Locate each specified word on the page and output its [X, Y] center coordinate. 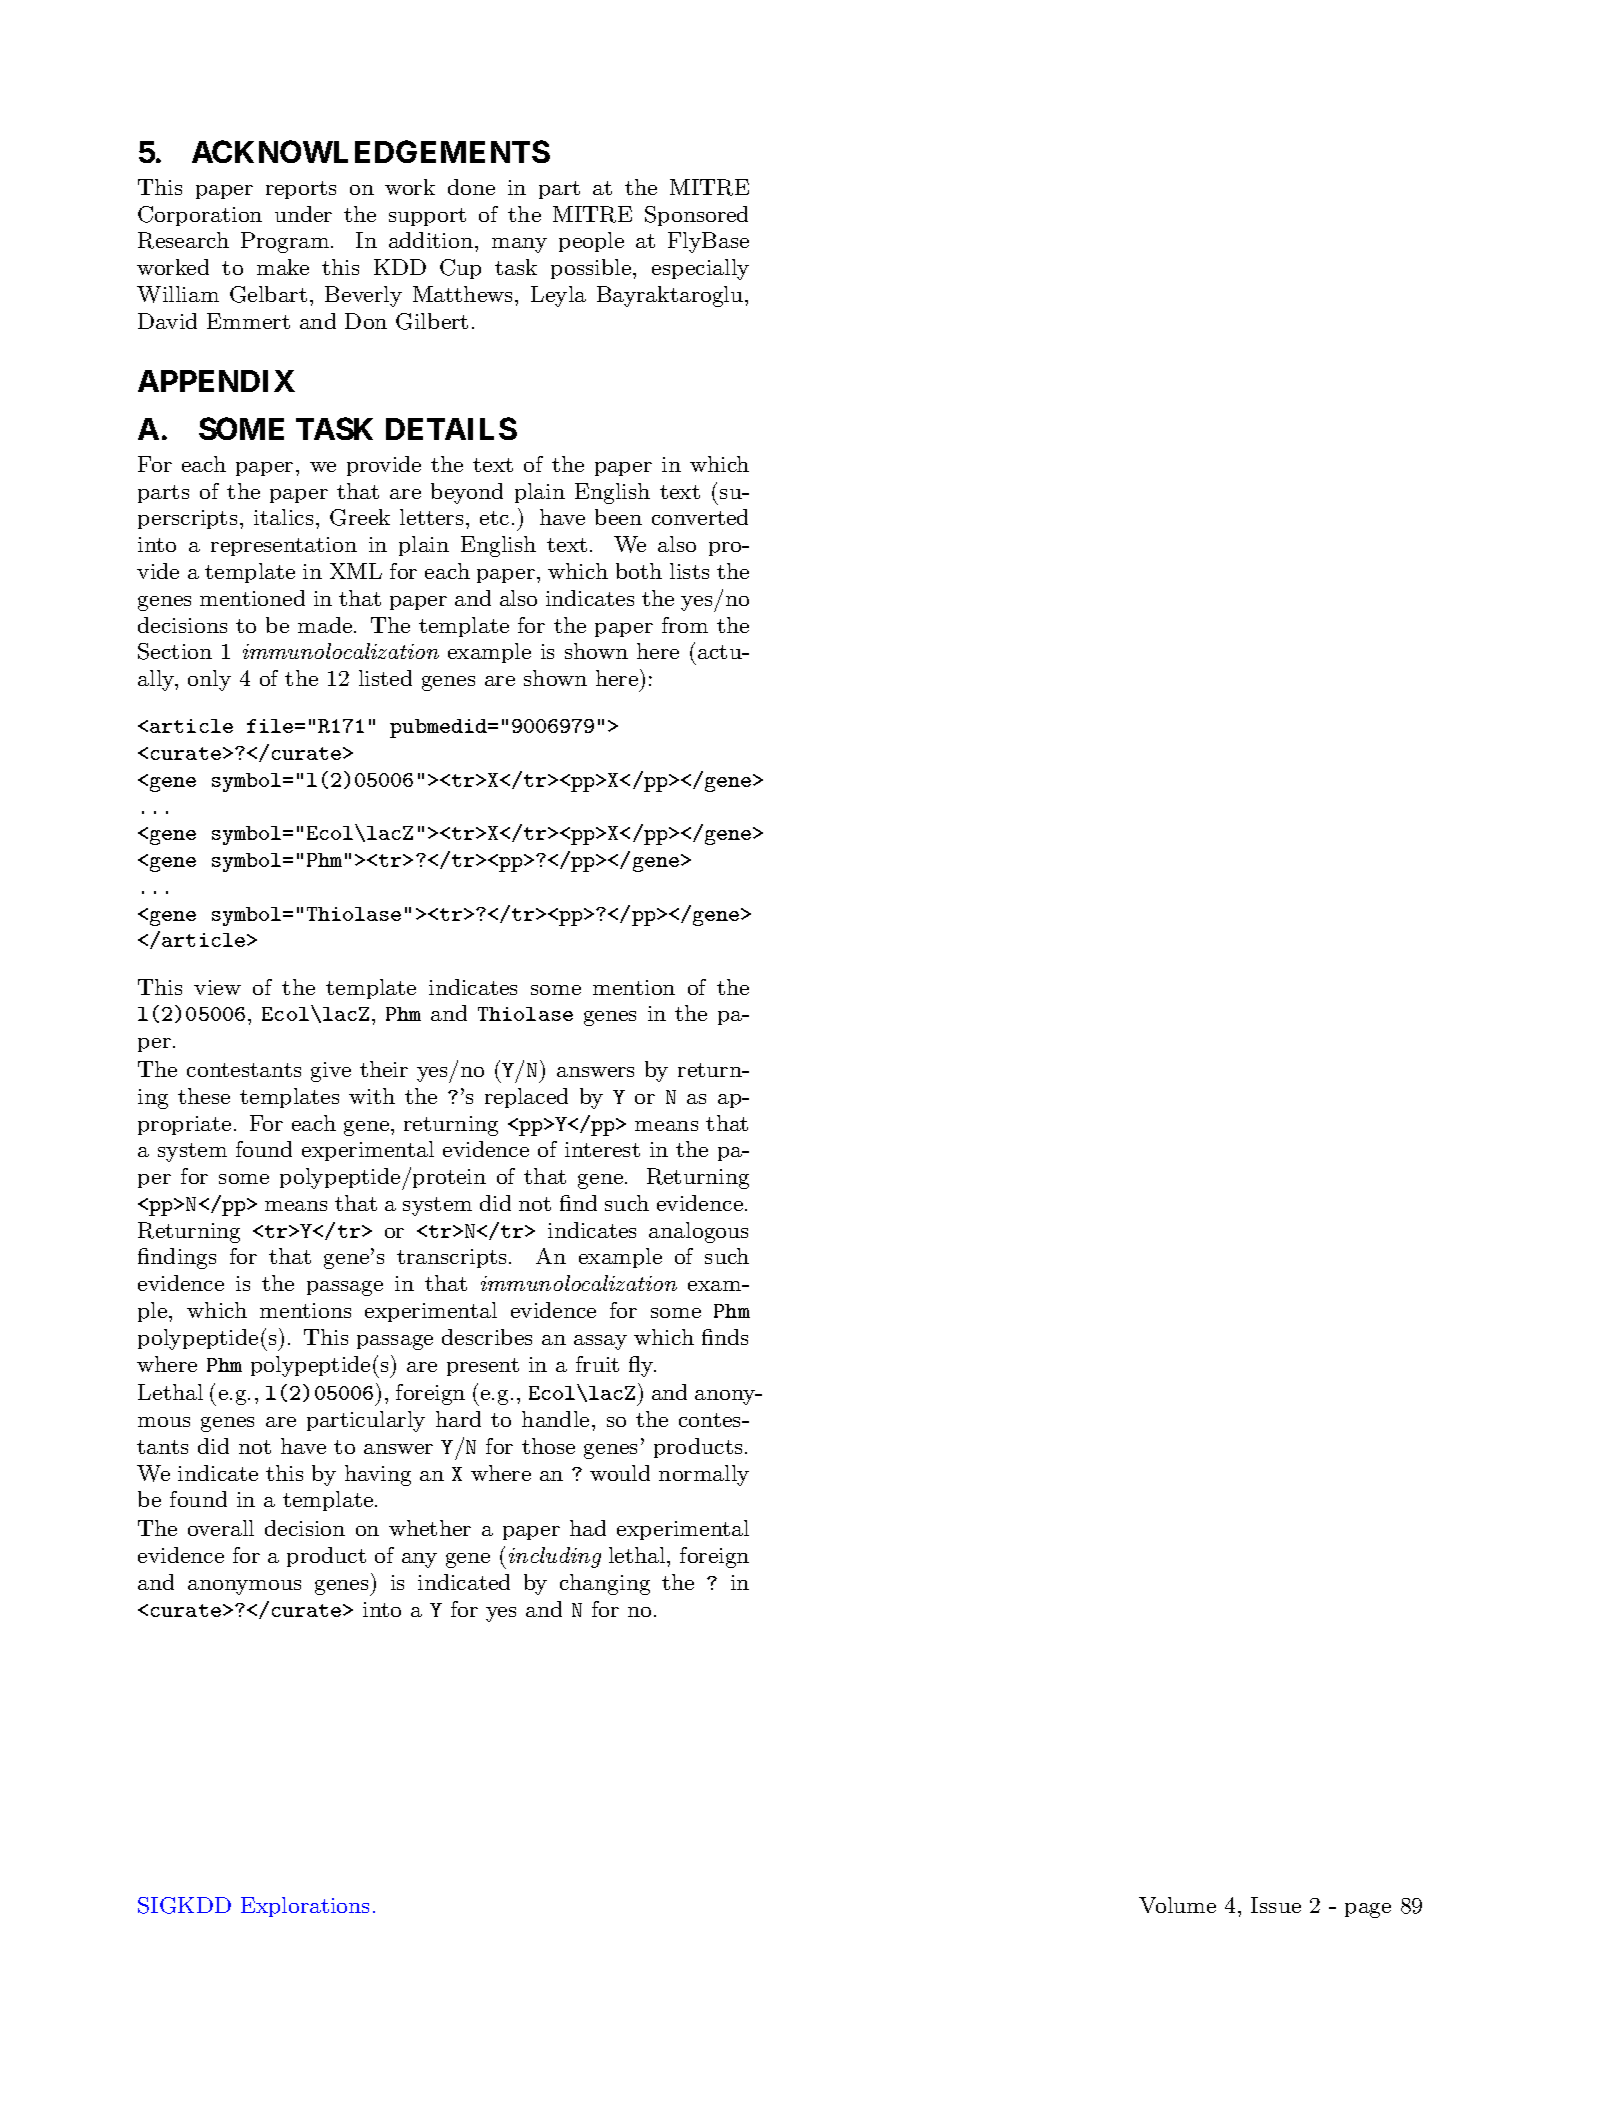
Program [286, 242]
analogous [698, 1232]
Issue [1276, 1905]
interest [602, 1149]
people [591, 242]
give [331, 1072]
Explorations [305, 1907]
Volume [1177, 1905]
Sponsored [696, 216]
